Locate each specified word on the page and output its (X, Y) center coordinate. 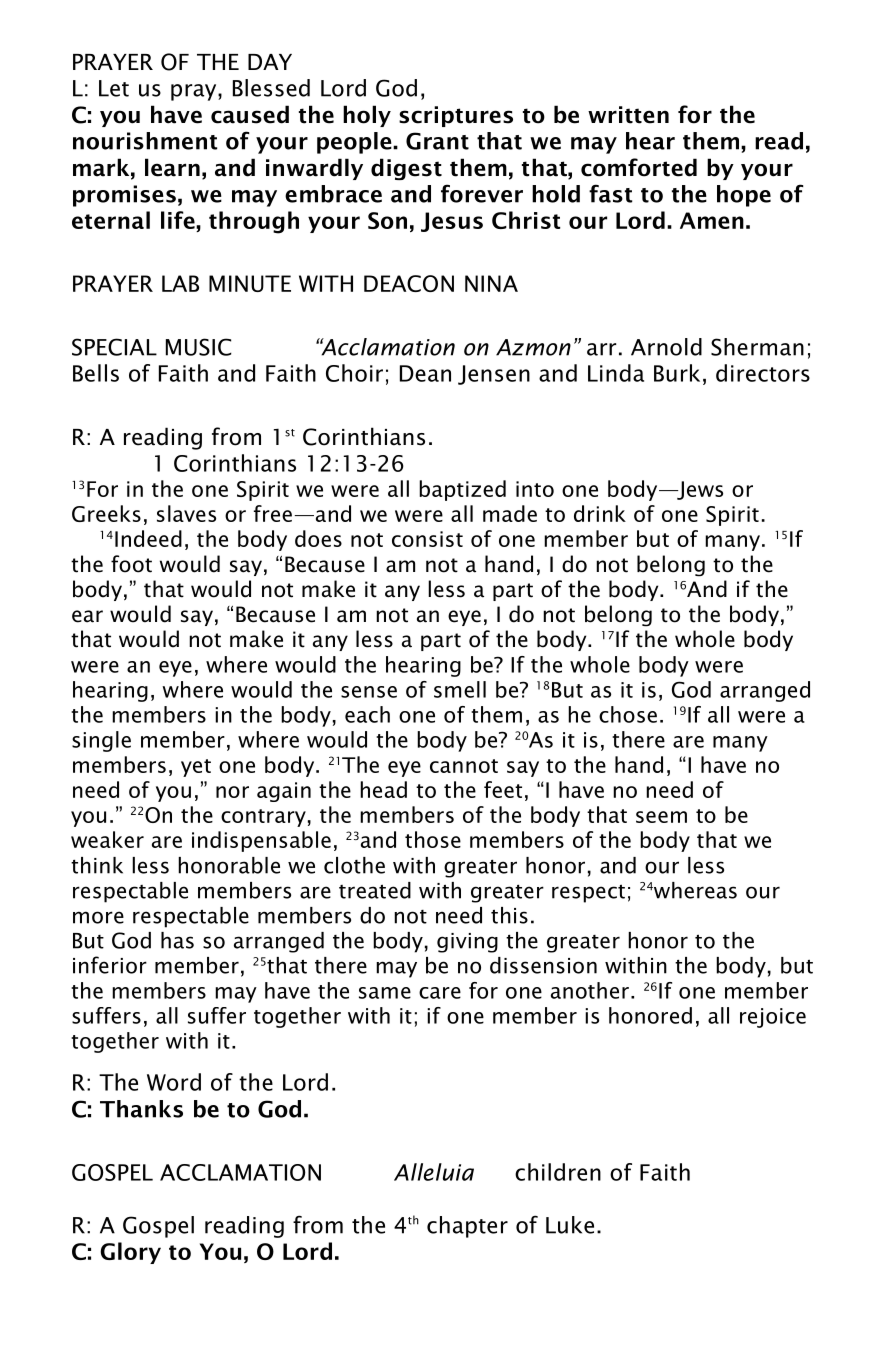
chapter (467, 1227)
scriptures (456, 116)
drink (600, 513)
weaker (107, 839)
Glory (130, 1253)
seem (661, 817)
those (433, 839)
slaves (186, 513)
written (628, 115)
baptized (462, 490)
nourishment (145, 141)
